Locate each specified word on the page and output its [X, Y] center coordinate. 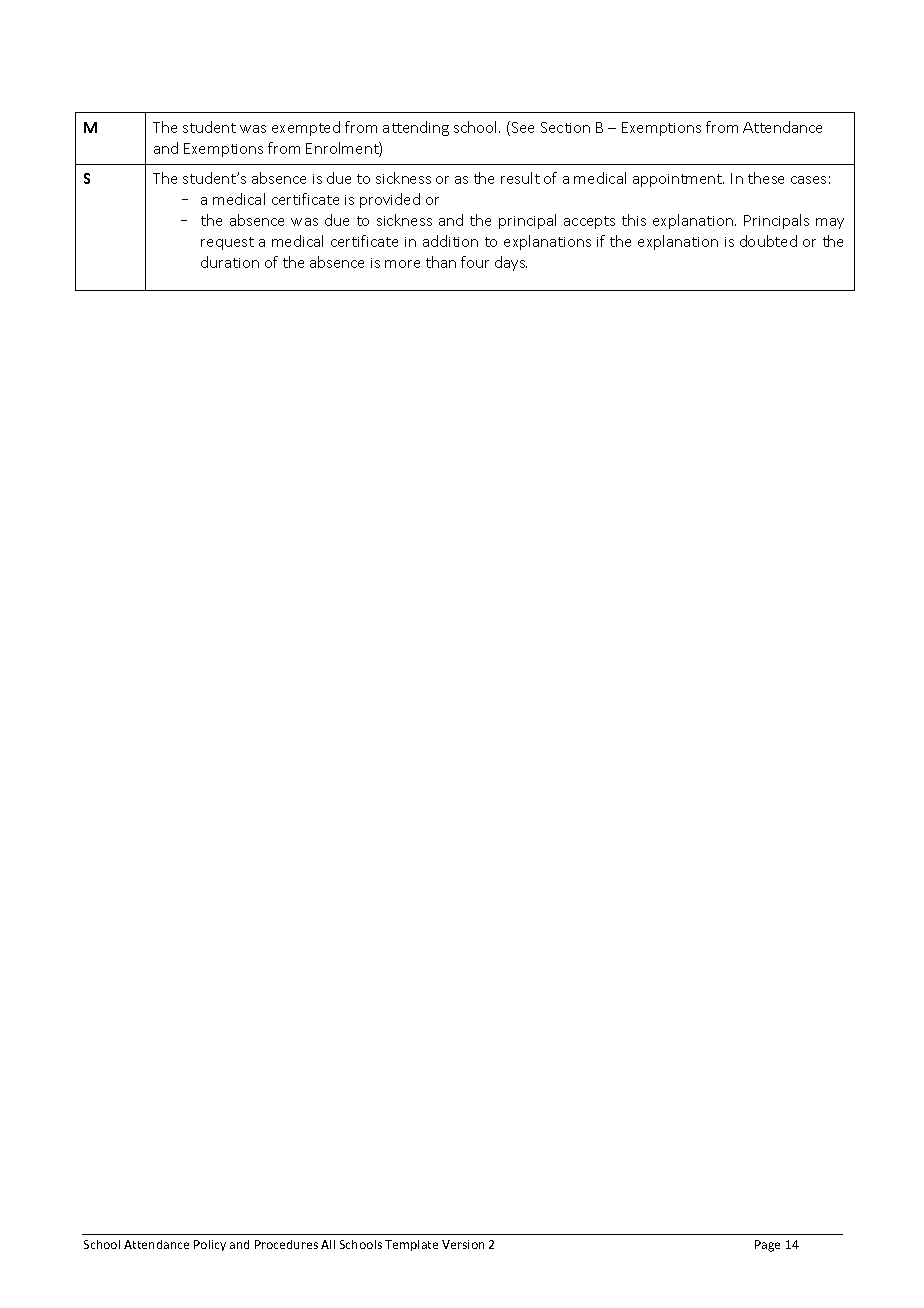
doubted [768, 241]
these [766, 178]
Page [767, 1246]
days [511, 263]
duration [230, 262]
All [328, 1244]
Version [463, 1244]
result [520, 178]
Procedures [286, 1244]
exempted [306, 128]
